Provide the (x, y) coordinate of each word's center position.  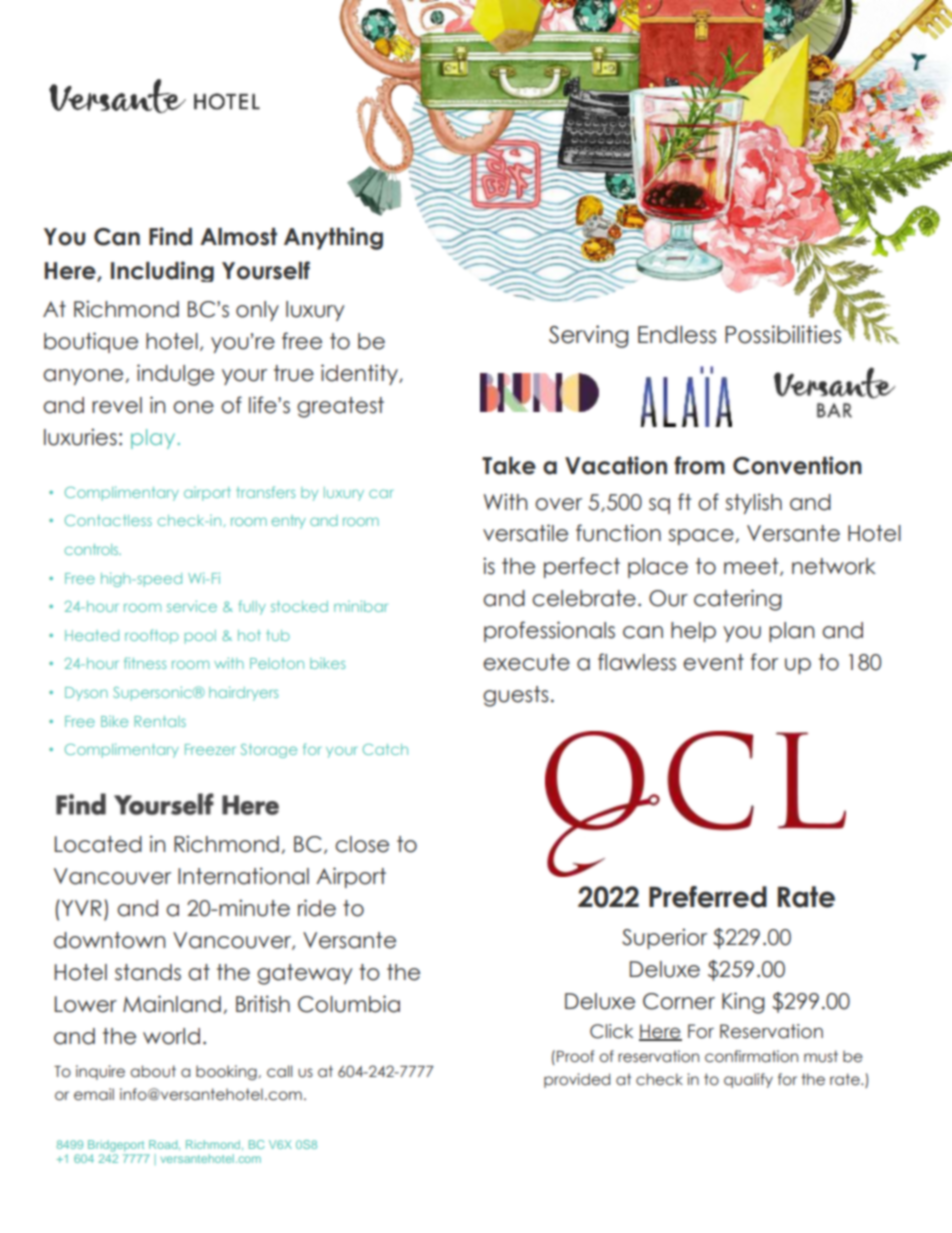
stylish (753, 503)
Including (162, 271)
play (154, 439)
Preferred (708, 897)
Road (164, 1145)
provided (577, 1080)
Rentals (160, 721)
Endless (677, 335)
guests (515, 696)
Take (509, 466)
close (362, 844)
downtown (109, 940)
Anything (333, 238)
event (713, 662)
